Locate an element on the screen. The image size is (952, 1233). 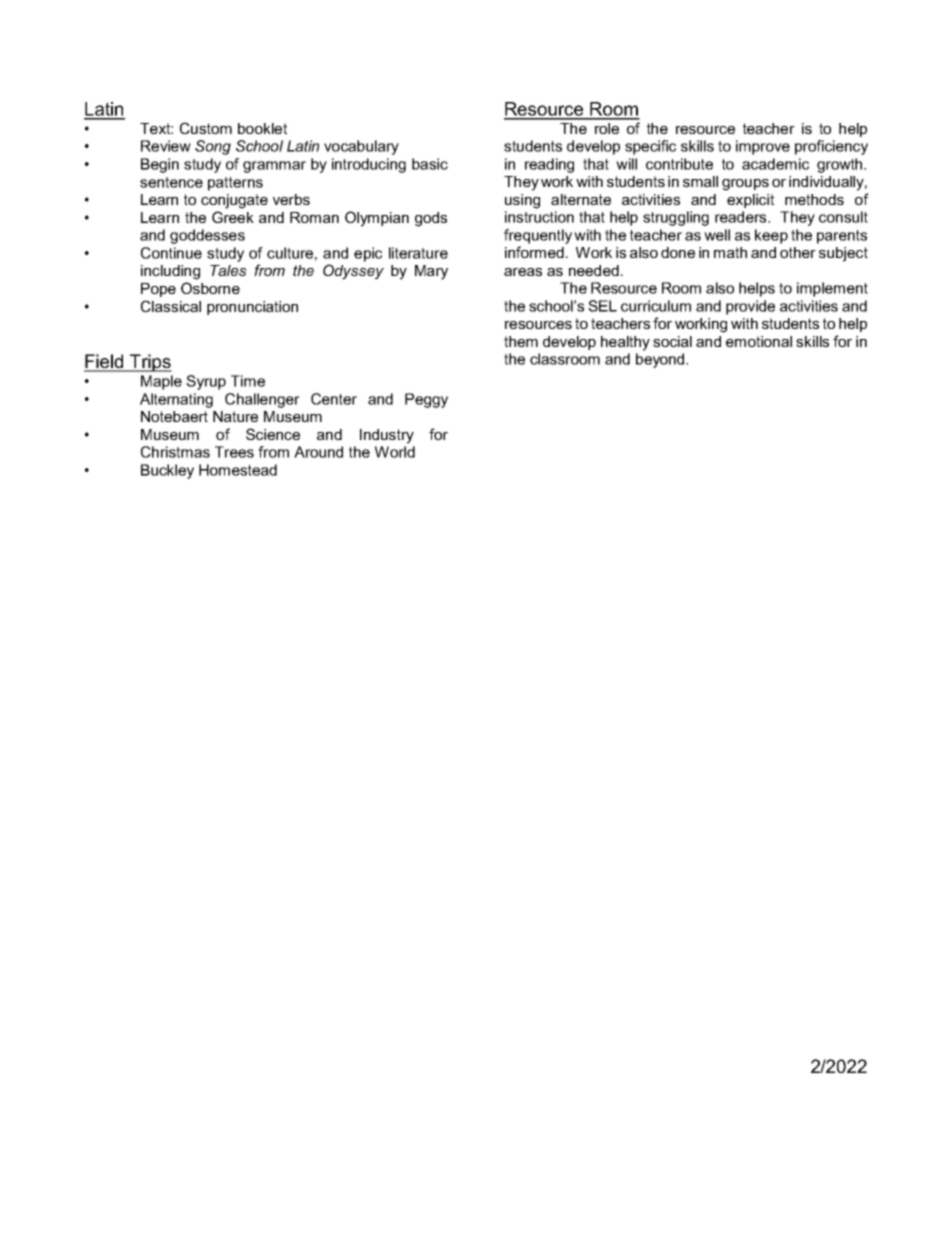
World is located at coordinates (395, 452).
